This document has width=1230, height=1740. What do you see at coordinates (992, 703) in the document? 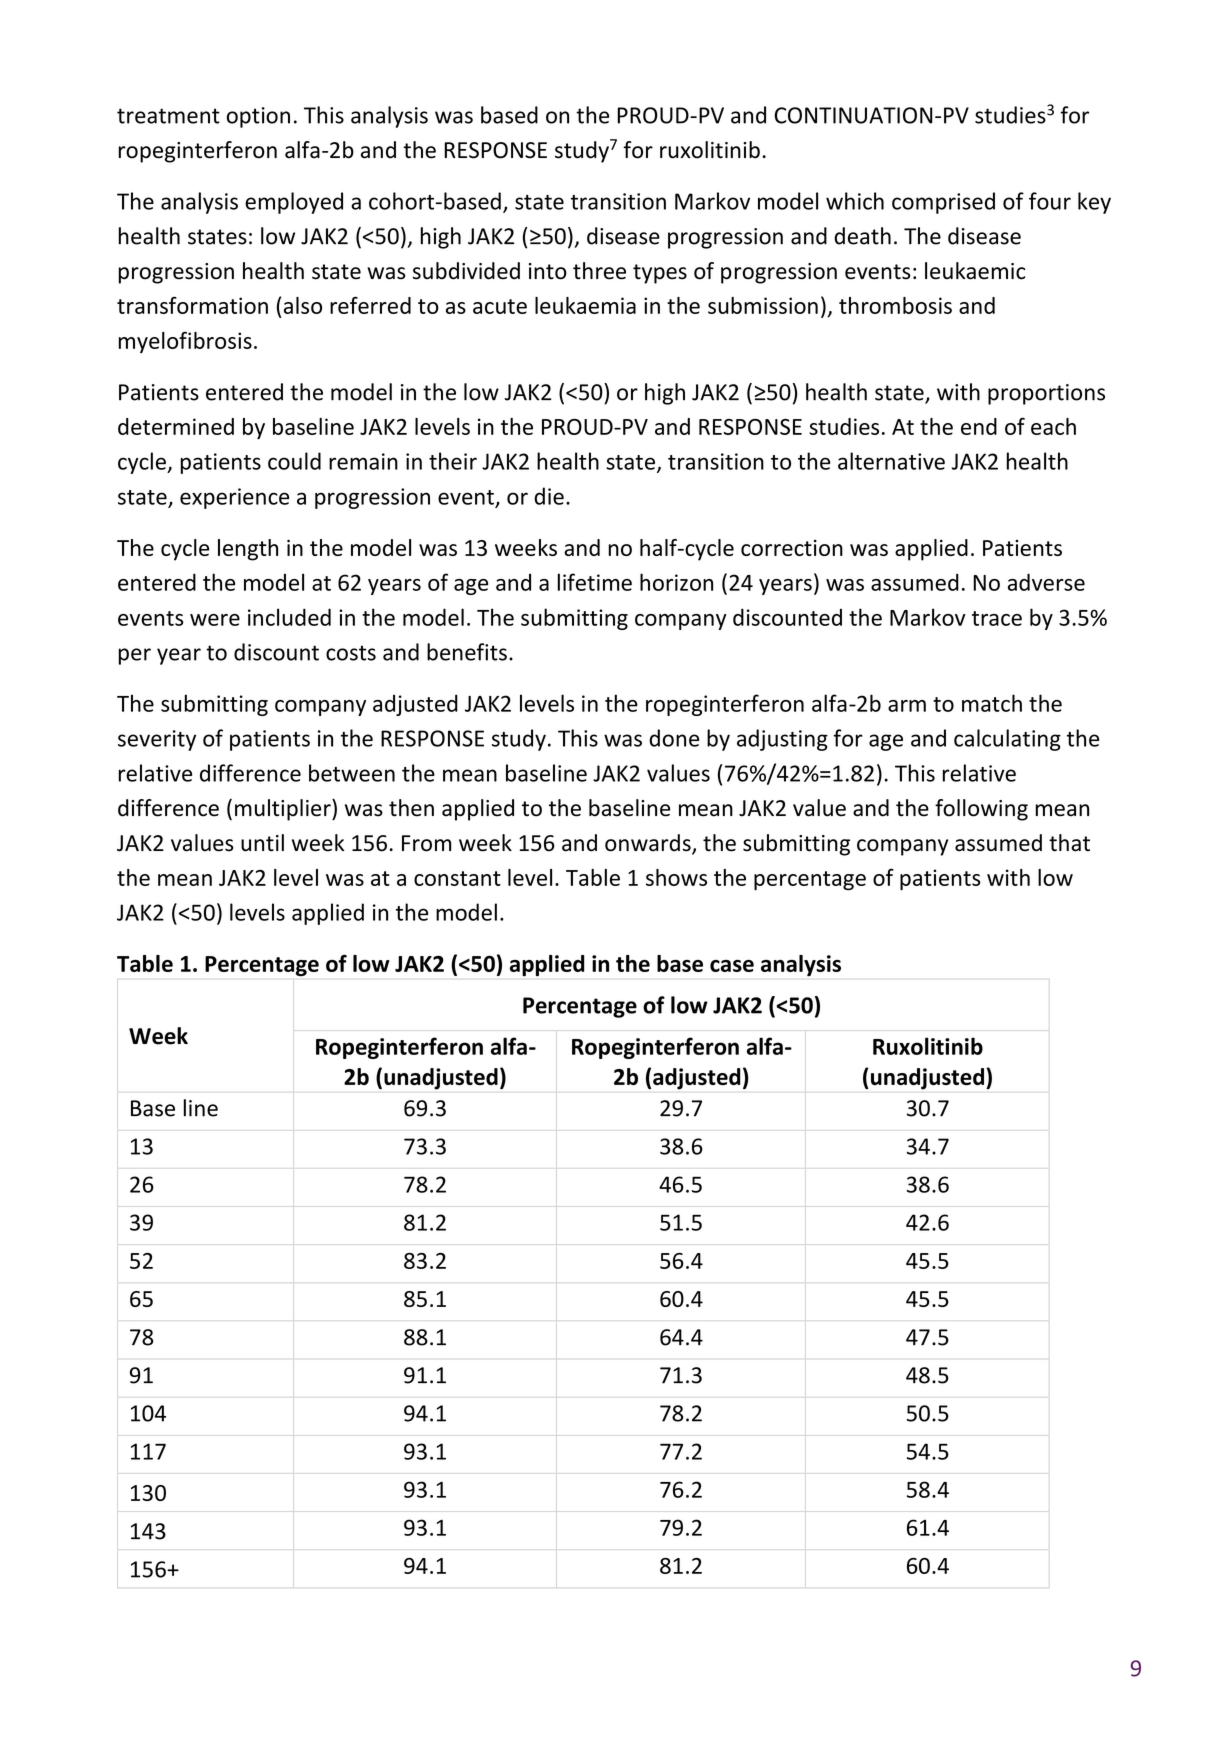
I see `match` at bounding box center [992, 703].
